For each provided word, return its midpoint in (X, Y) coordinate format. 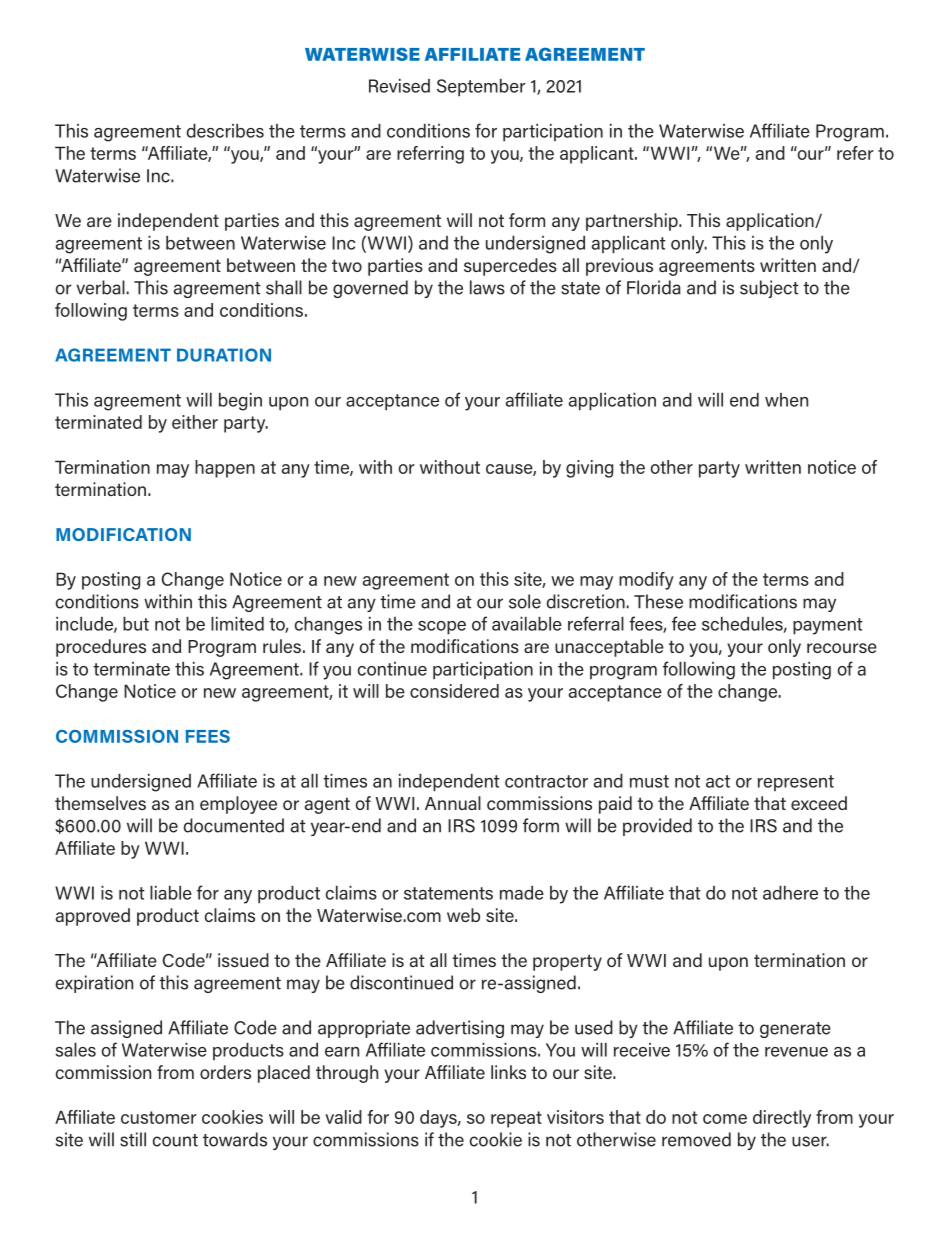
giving (589, 469)
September (481, 87)
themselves (100, 803)
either (195, 422)
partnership (633, 222)
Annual (453, 803)
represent (796, 783)
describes (225, 131)
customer (158, 1117)
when (786, 400)
